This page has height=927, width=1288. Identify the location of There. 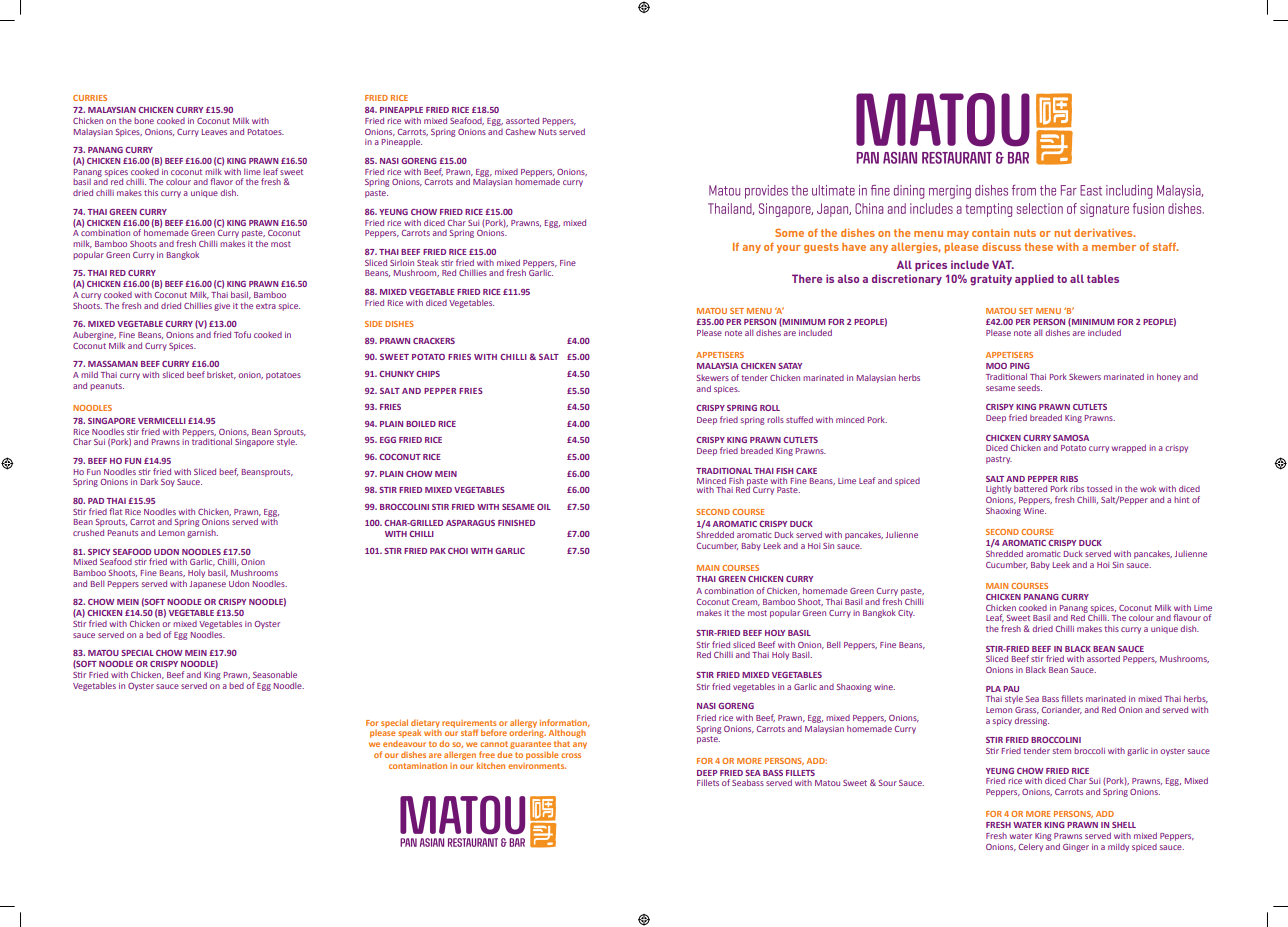
(807, 278).
